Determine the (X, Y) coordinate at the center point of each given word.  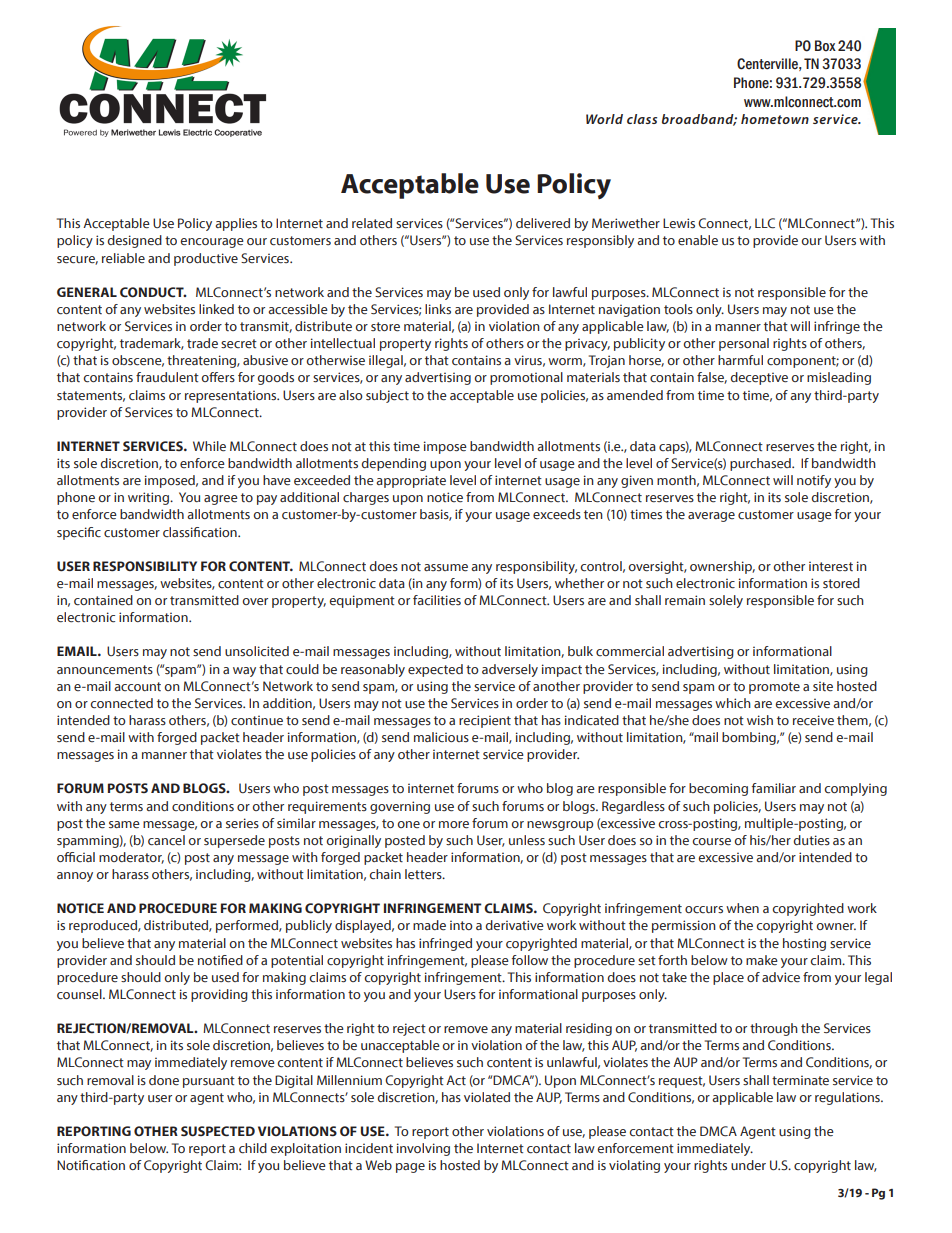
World (604, 119)
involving (423, 1149)
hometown (775, 119)
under (748, 1165)
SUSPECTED (218, 1131)
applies (236, 224)
